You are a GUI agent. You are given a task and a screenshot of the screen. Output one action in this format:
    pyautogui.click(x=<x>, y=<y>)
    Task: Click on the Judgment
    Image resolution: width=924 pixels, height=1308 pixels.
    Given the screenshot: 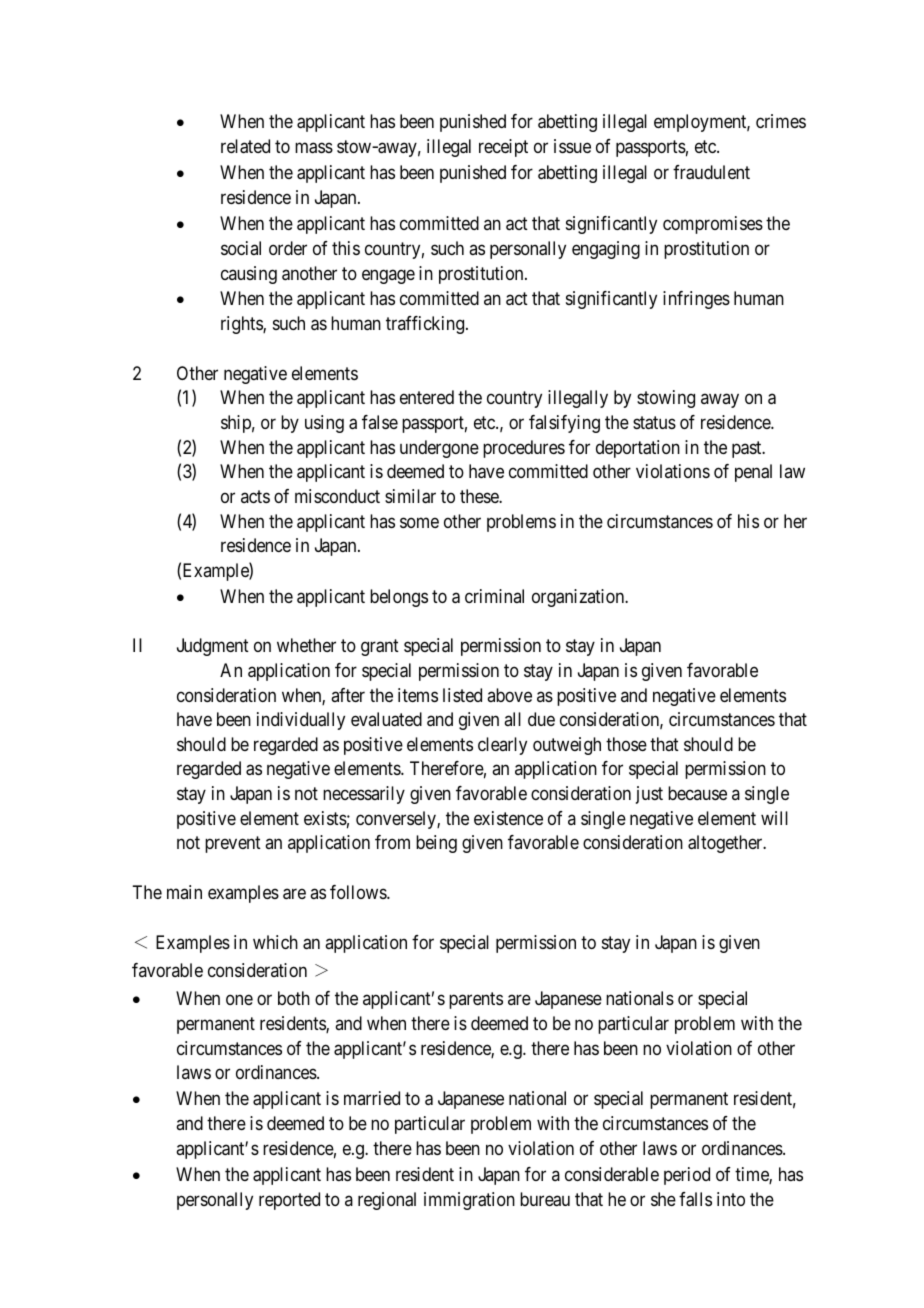 What is the action you would take?
    pyautogui.click(x=213, y=647)
